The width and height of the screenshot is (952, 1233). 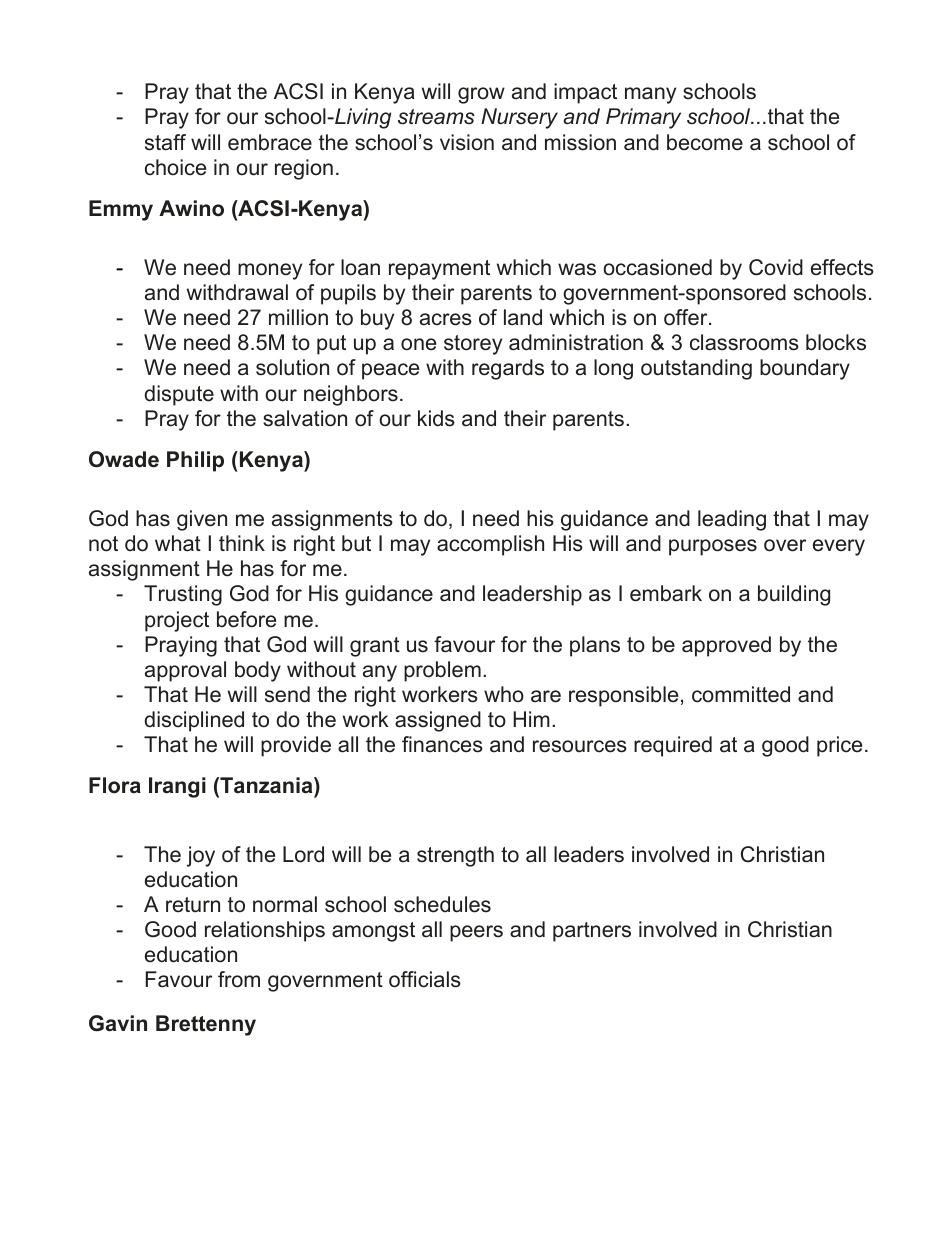 I want to click on disciplined, so click(x=194, y=721).
